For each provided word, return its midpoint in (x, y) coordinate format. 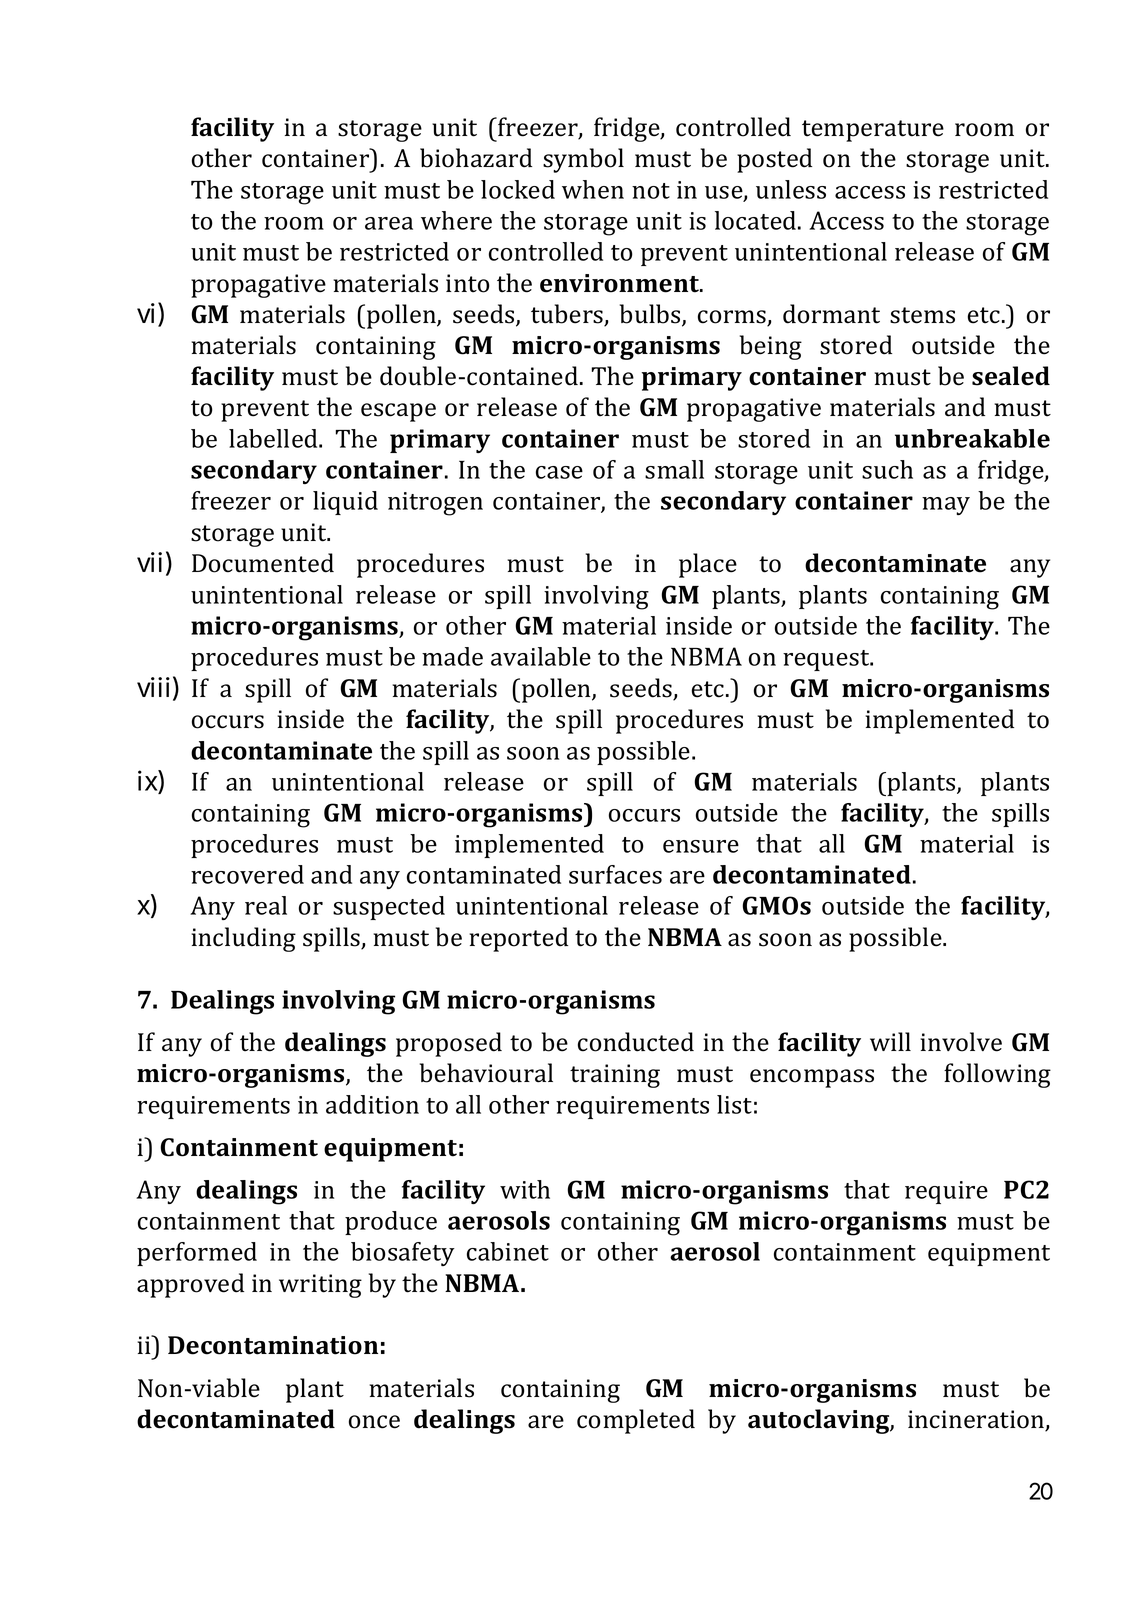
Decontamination (273, 1345)
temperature (873, 131)
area (389, 223)
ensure (701, 846)
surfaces (615, 874)
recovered (247, 874)
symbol (583, 160)
